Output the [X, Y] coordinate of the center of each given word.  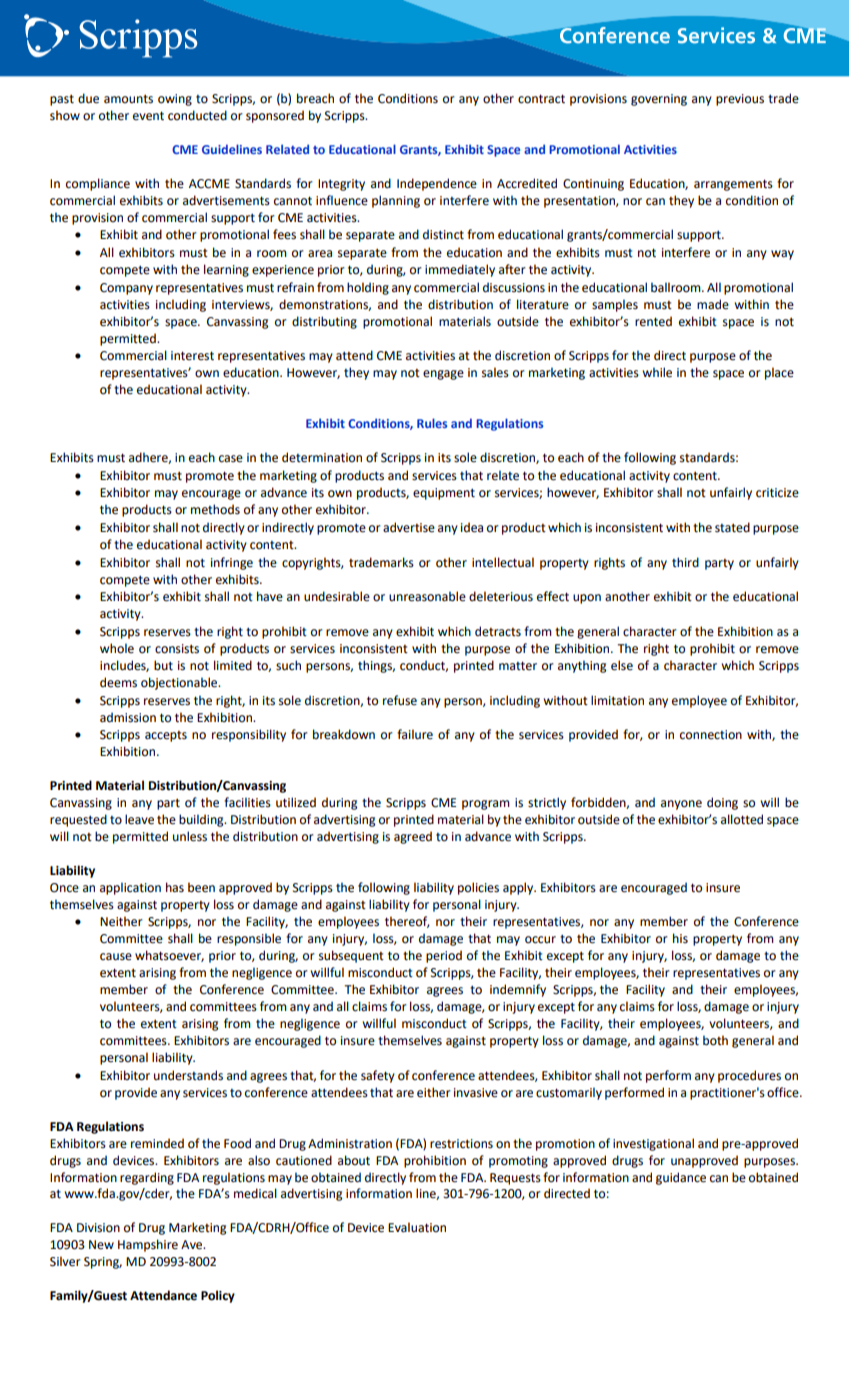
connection [711, 735]
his [680, 938]
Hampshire [148, 1245]
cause [116, 957]
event [148, 116]
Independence [437, 184]
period [444, 956]
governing [659, 100]
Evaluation [417, 1227]
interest [192, 356]
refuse [400, 700]
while [657, 372]
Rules [432, 423]
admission [128, 717]
